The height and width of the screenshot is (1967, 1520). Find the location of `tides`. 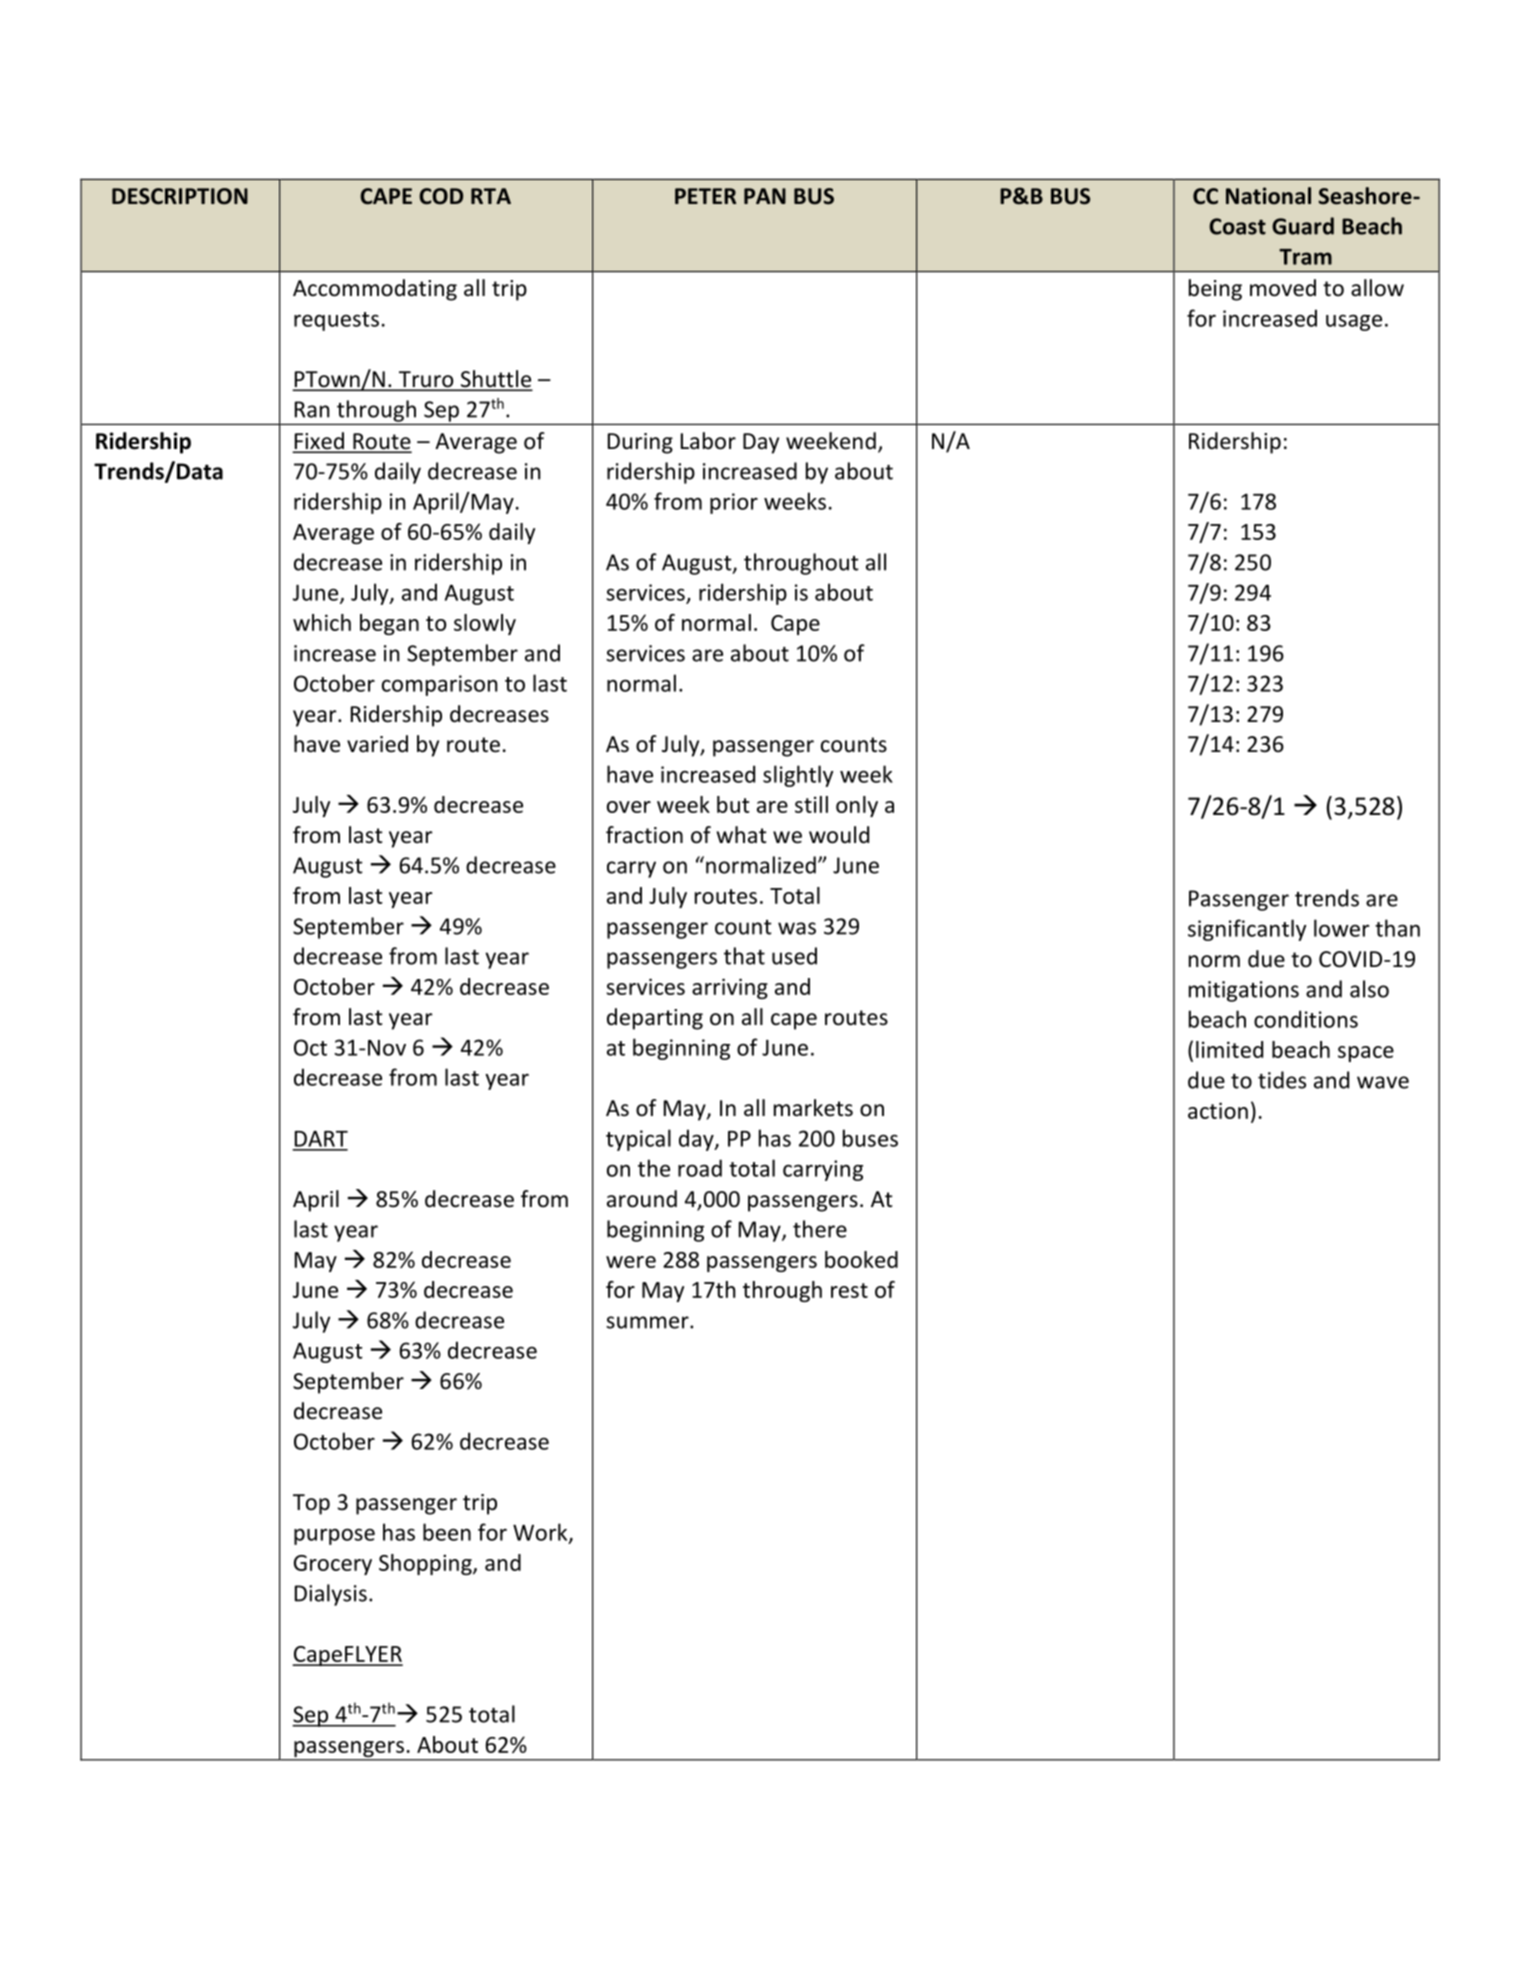

tides is located at coordinates (1282, 1080).
